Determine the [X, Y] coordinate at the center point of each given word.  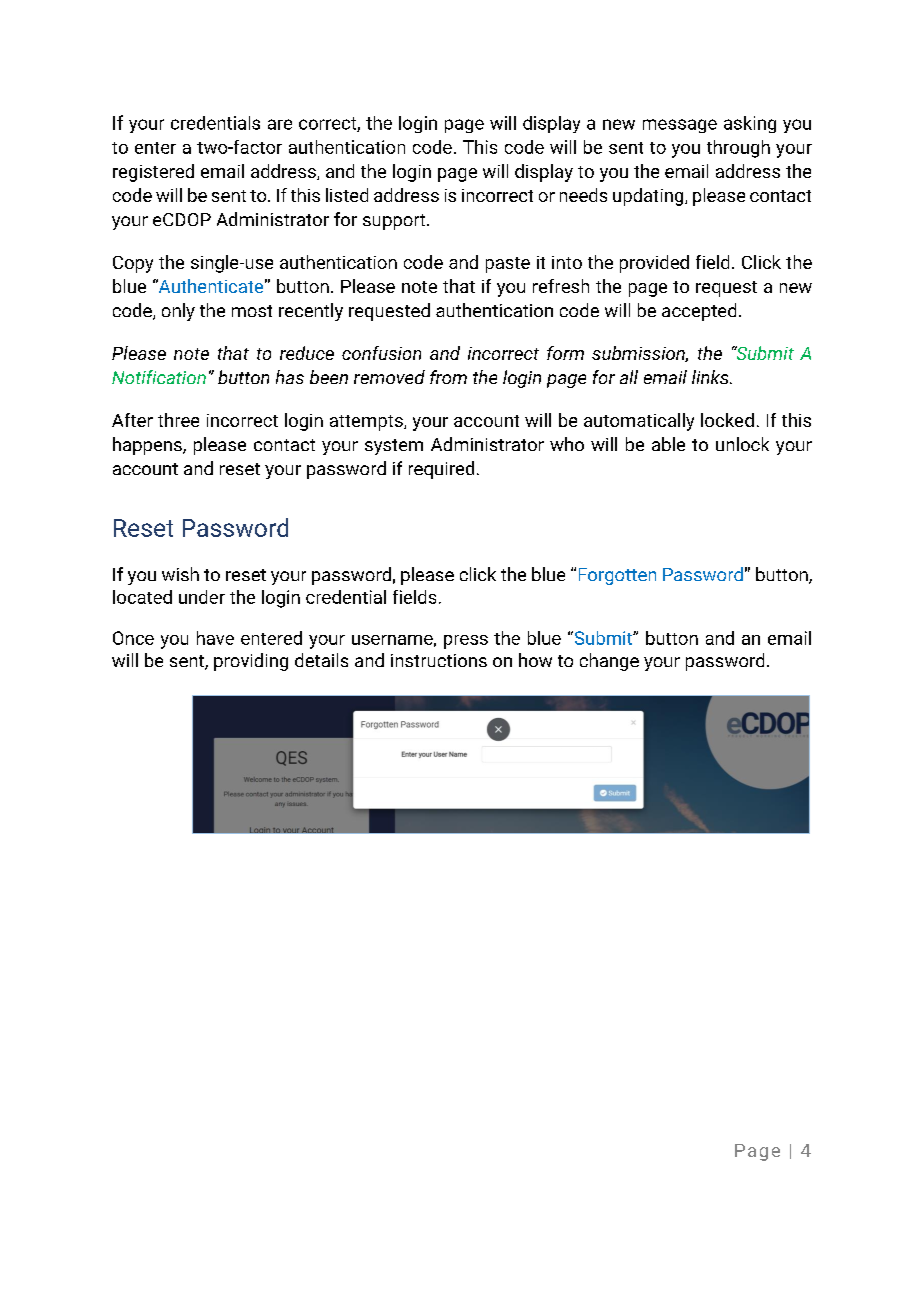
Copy [133, 264]
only [178, 312]
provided [654, 264]
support [395, 222]
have [215, 638]
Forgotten [617, 576]
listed [347, 195]
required [441, 470]
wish [180, 574]
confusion [381, 353]
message [680, 126]
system [394, 447]
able [668, 444]
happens [148, 446]
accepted [699, 312]
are [280, 124]
